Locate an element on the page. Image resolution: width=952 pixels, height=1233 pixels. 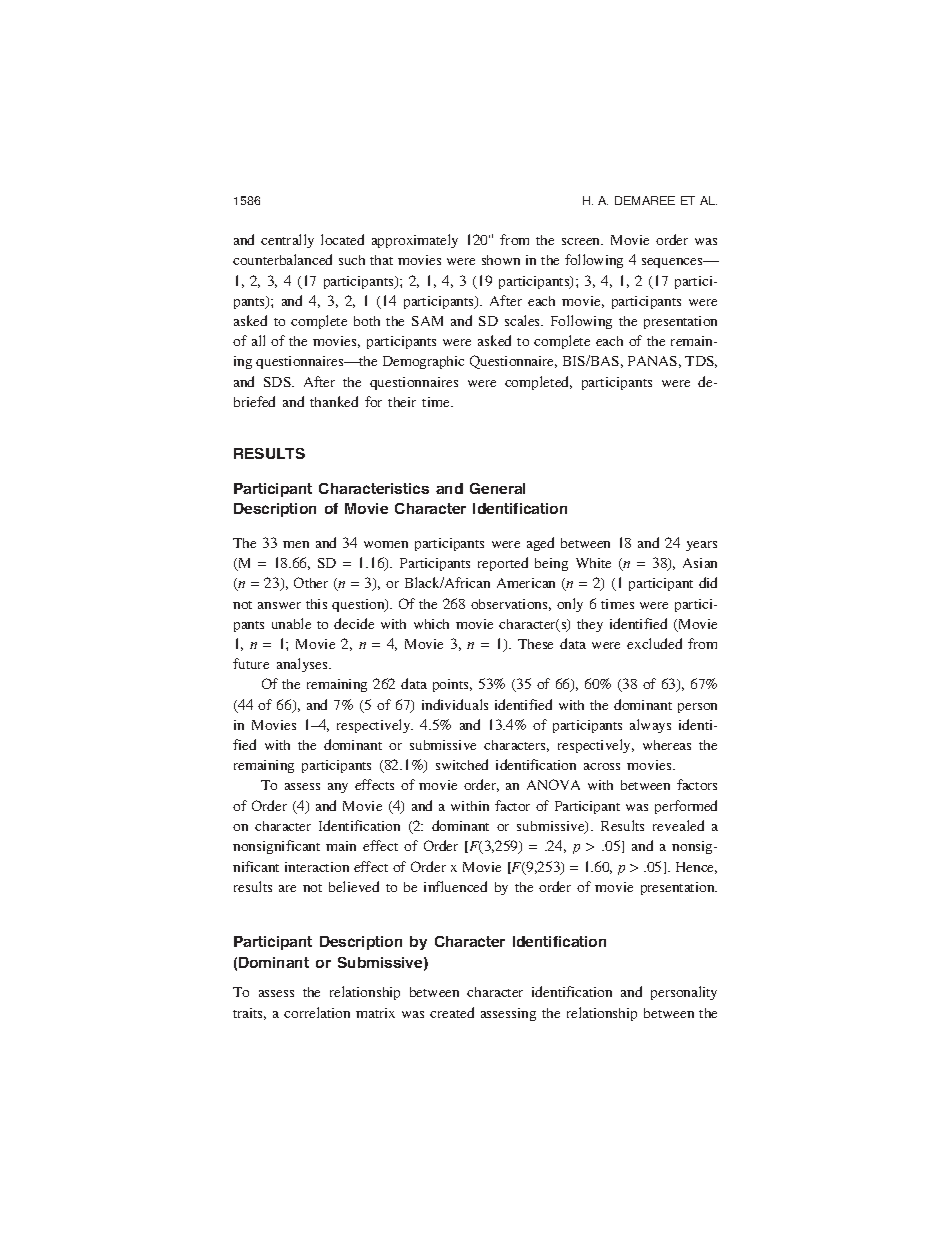
years is located at coordinates (701, 546).
